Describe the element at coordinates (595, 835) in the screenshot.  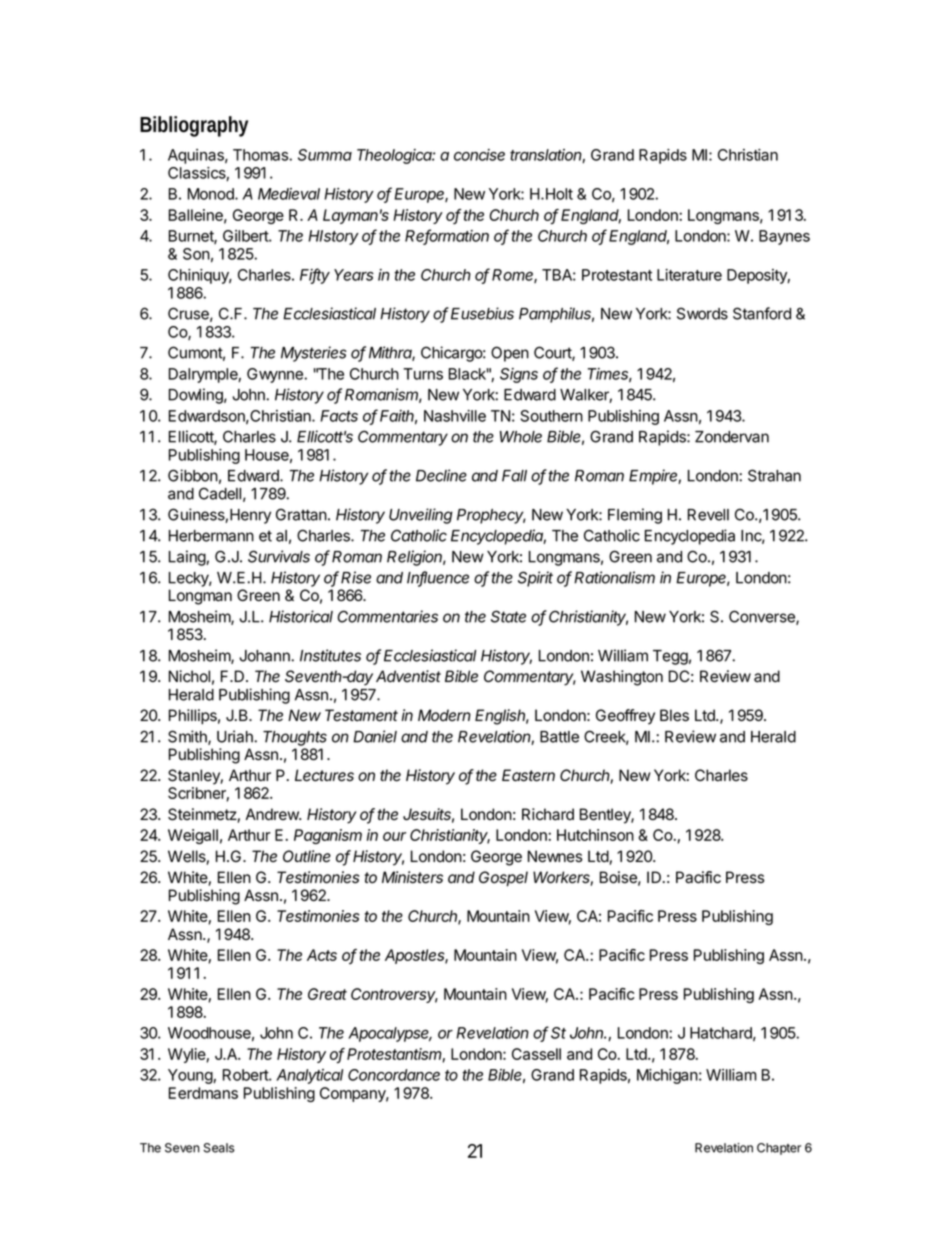
I see `Hutchinson` at that location.
